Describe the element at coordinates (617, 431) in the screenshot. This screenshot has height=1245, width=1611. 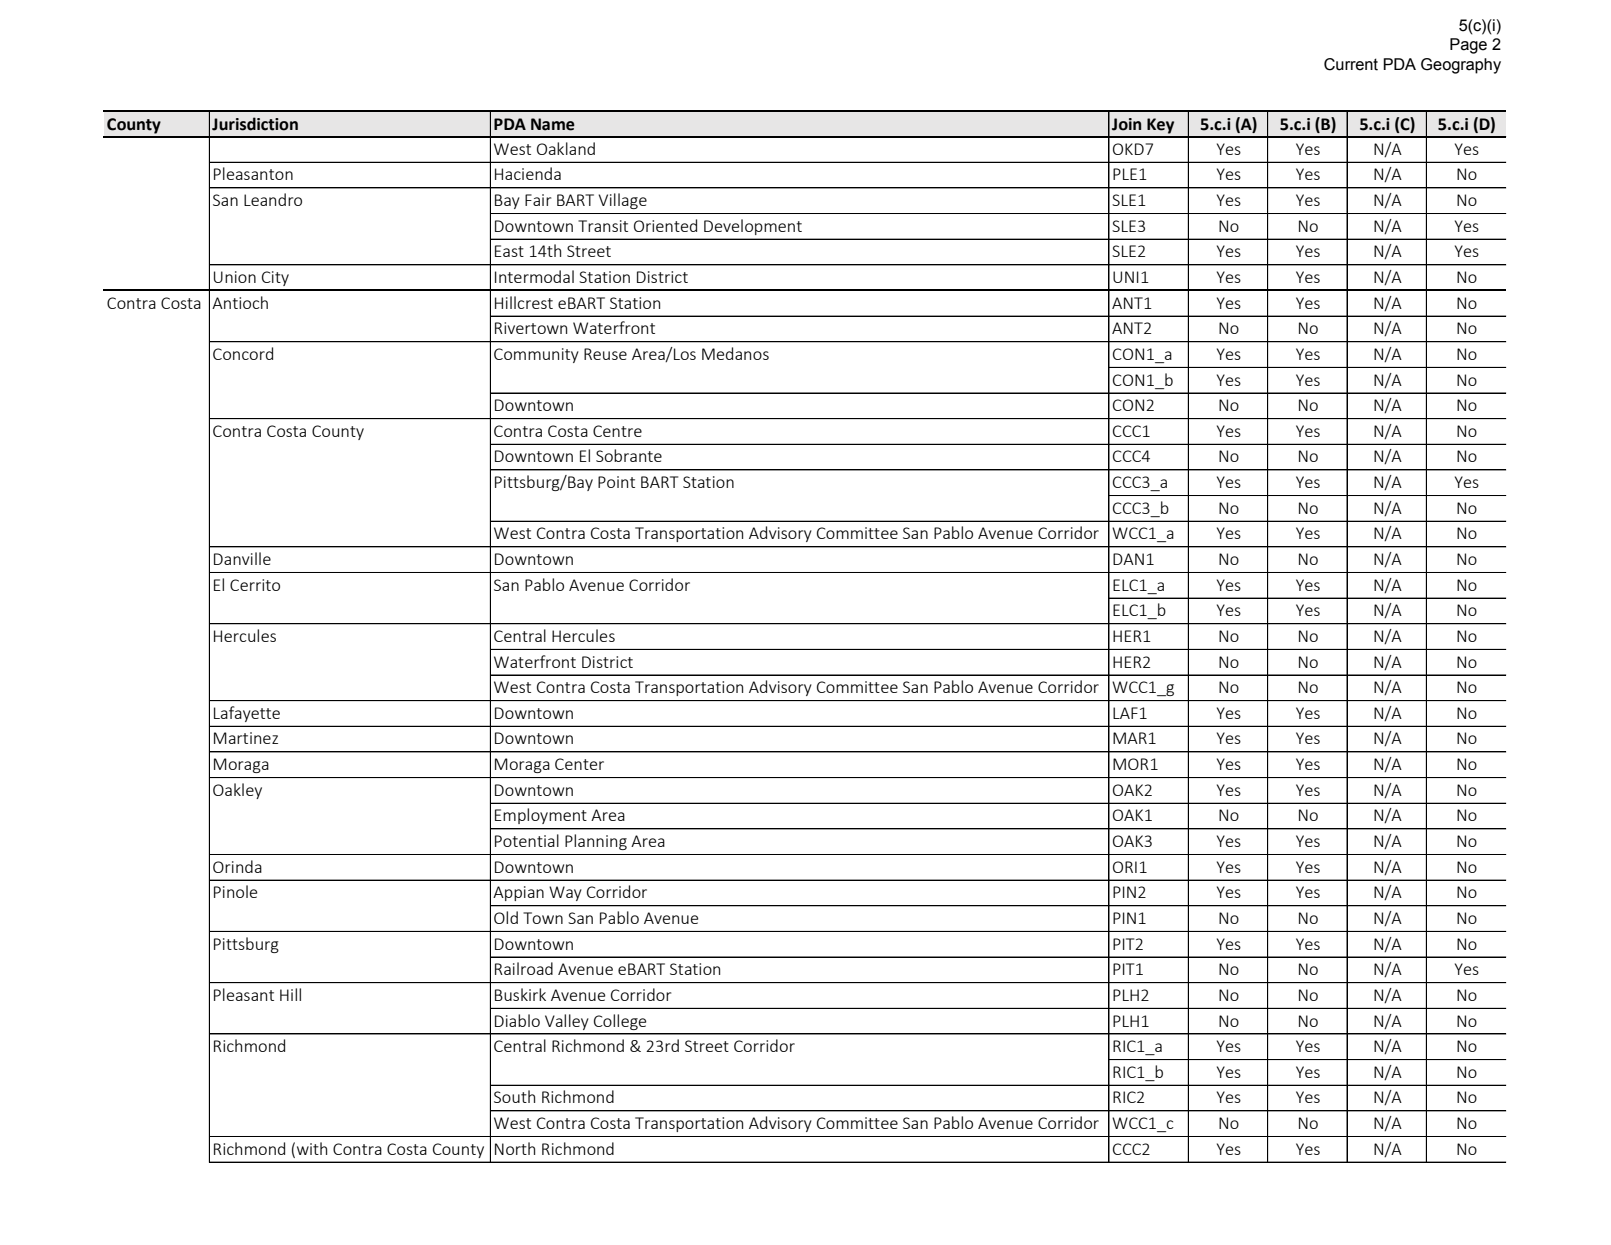
I see `Centre` at that location.
